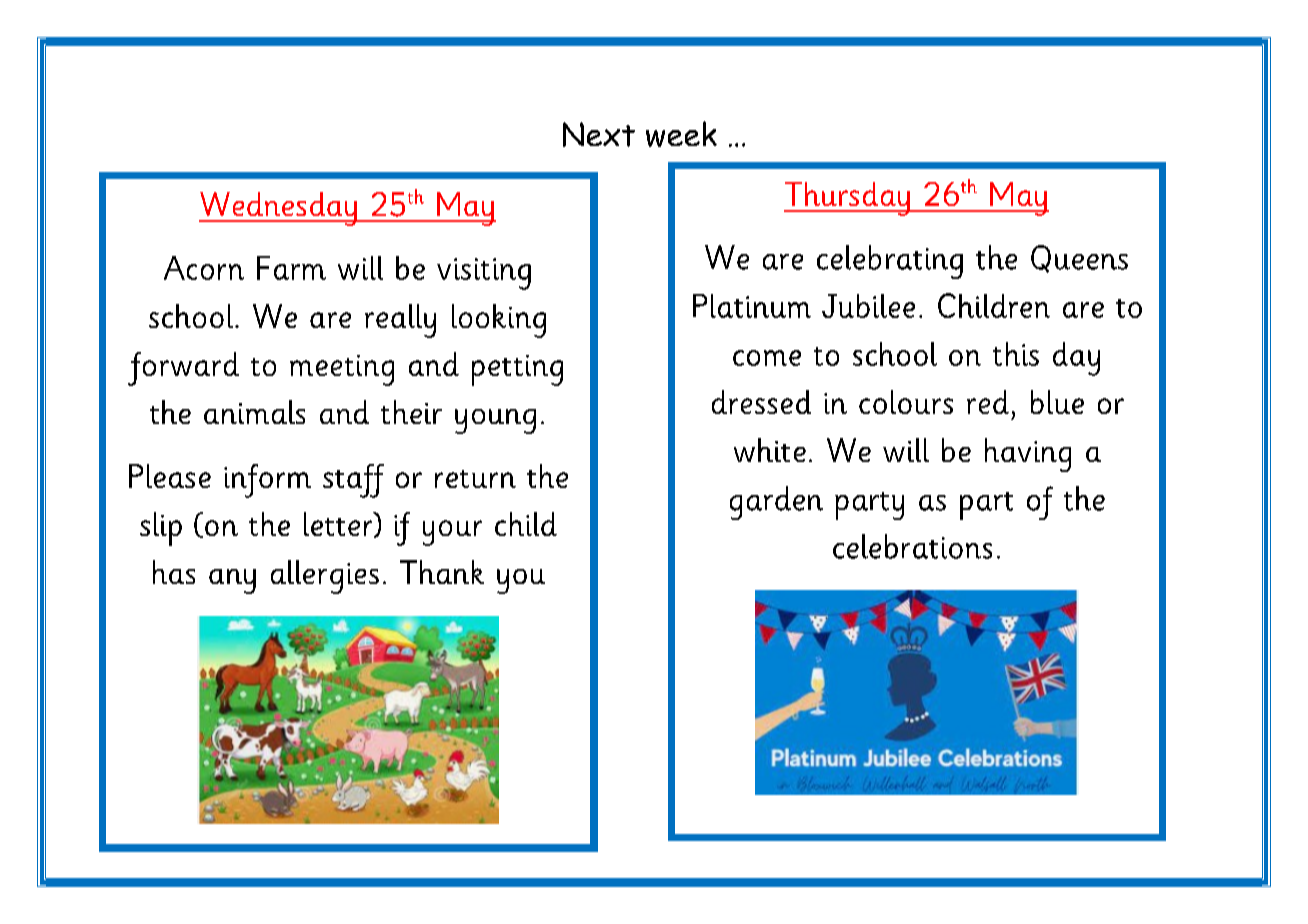 This screenshot has width=1308, height=924. What do you see at coordinates (848, 199) in the screenshot?
I see `Thursday` at bounding box center [848, 199].
